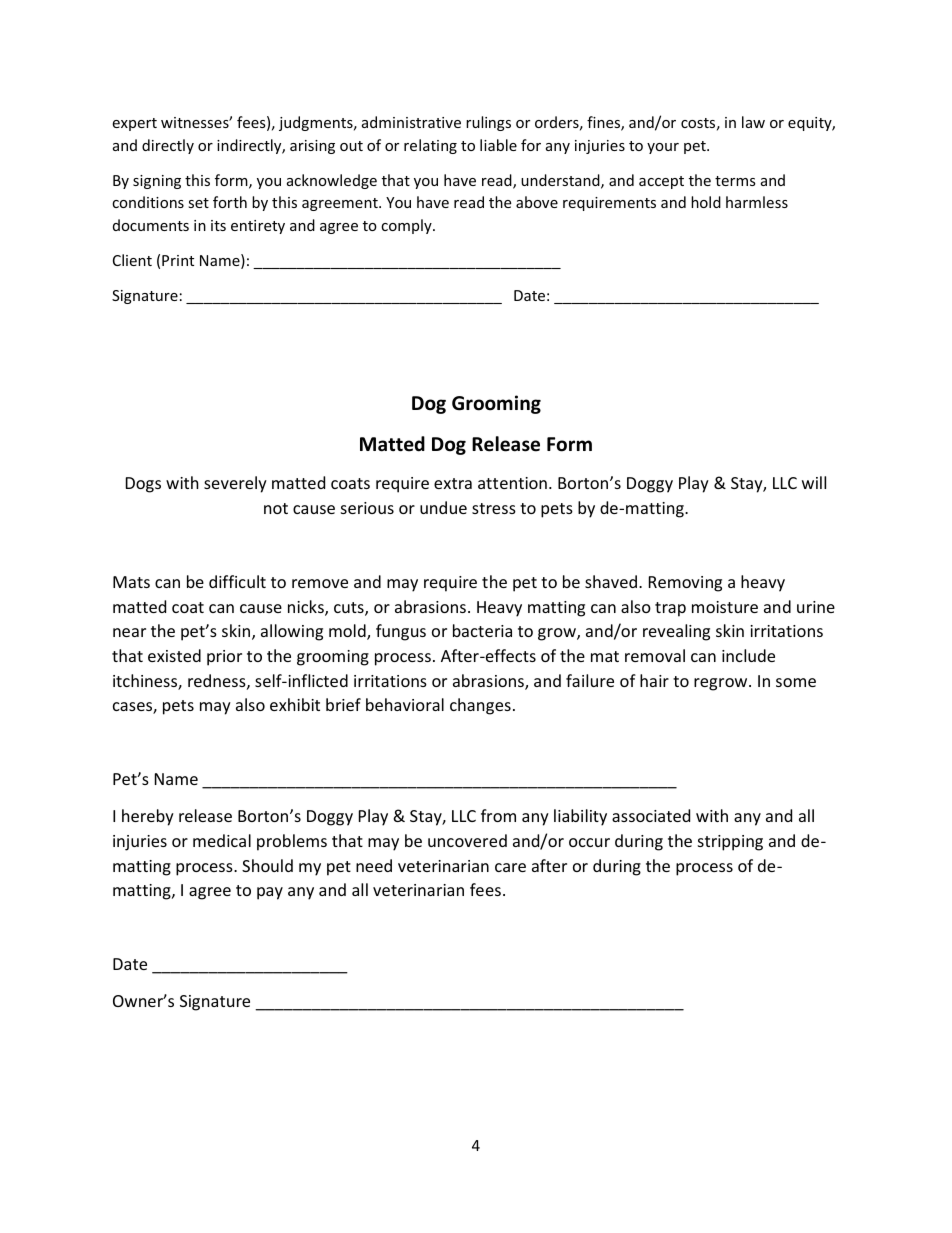  I want to click on signing, so click(157, 182).
